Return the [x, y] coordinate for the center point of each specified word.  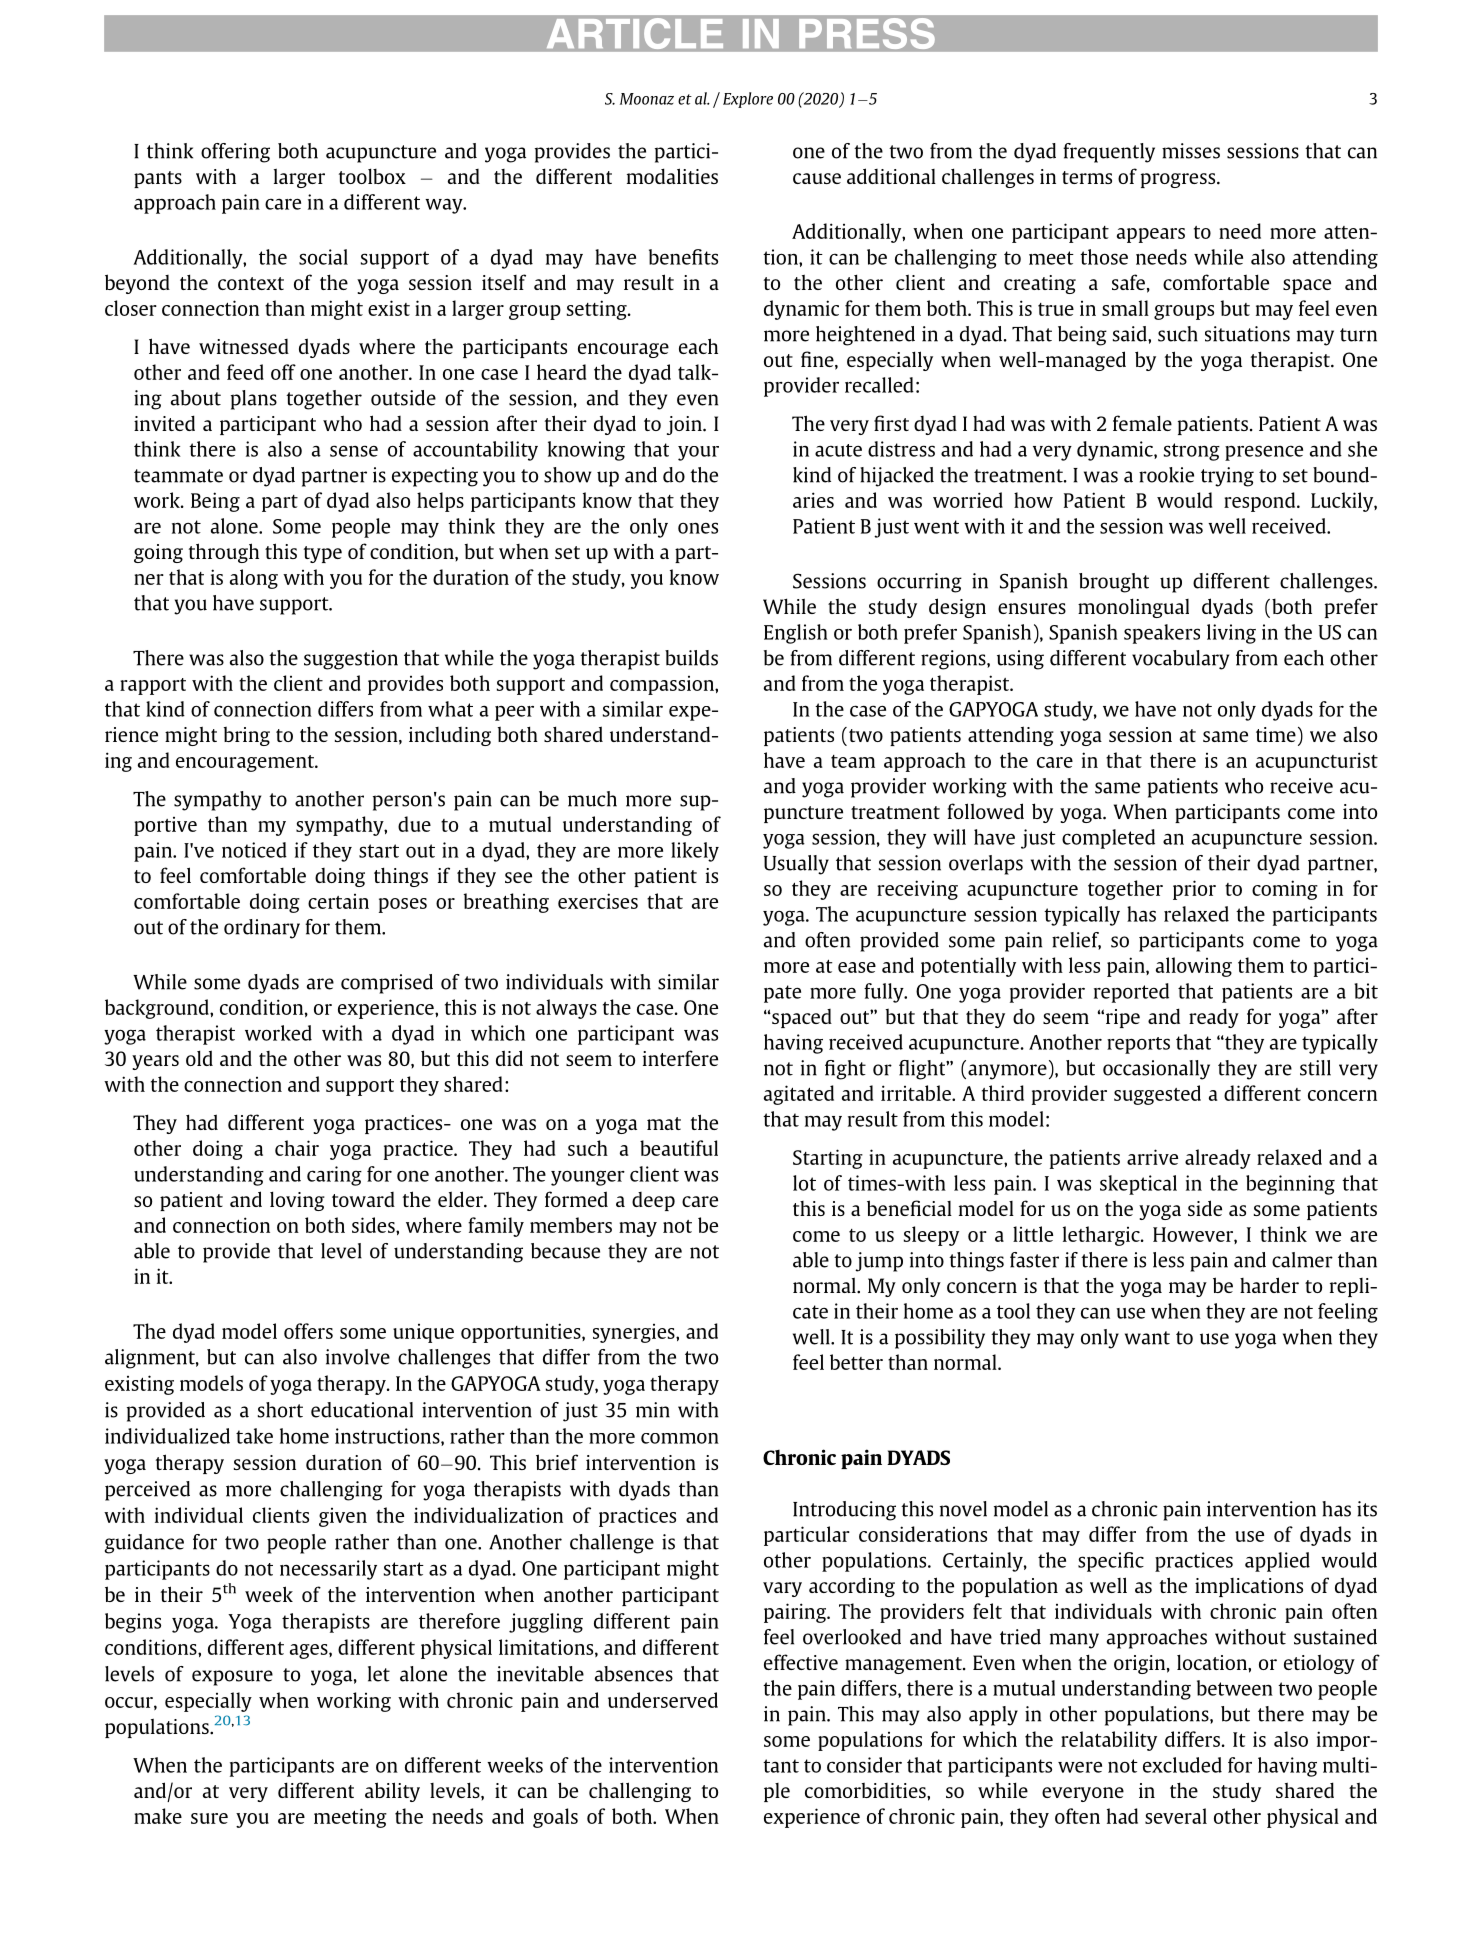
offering [235, 153]
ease [857, 967]
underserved [663, 1700]
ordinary [262, 929]
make [158, 1816]
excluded [1182, 1765]
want [1147, 1338]
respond [1261, 502]
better [856, 1362]
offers [308, 1331]
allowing [1194, 967]
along [254, 579]
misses [1191, 151]
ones [698, 528]
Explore [748, 100]
